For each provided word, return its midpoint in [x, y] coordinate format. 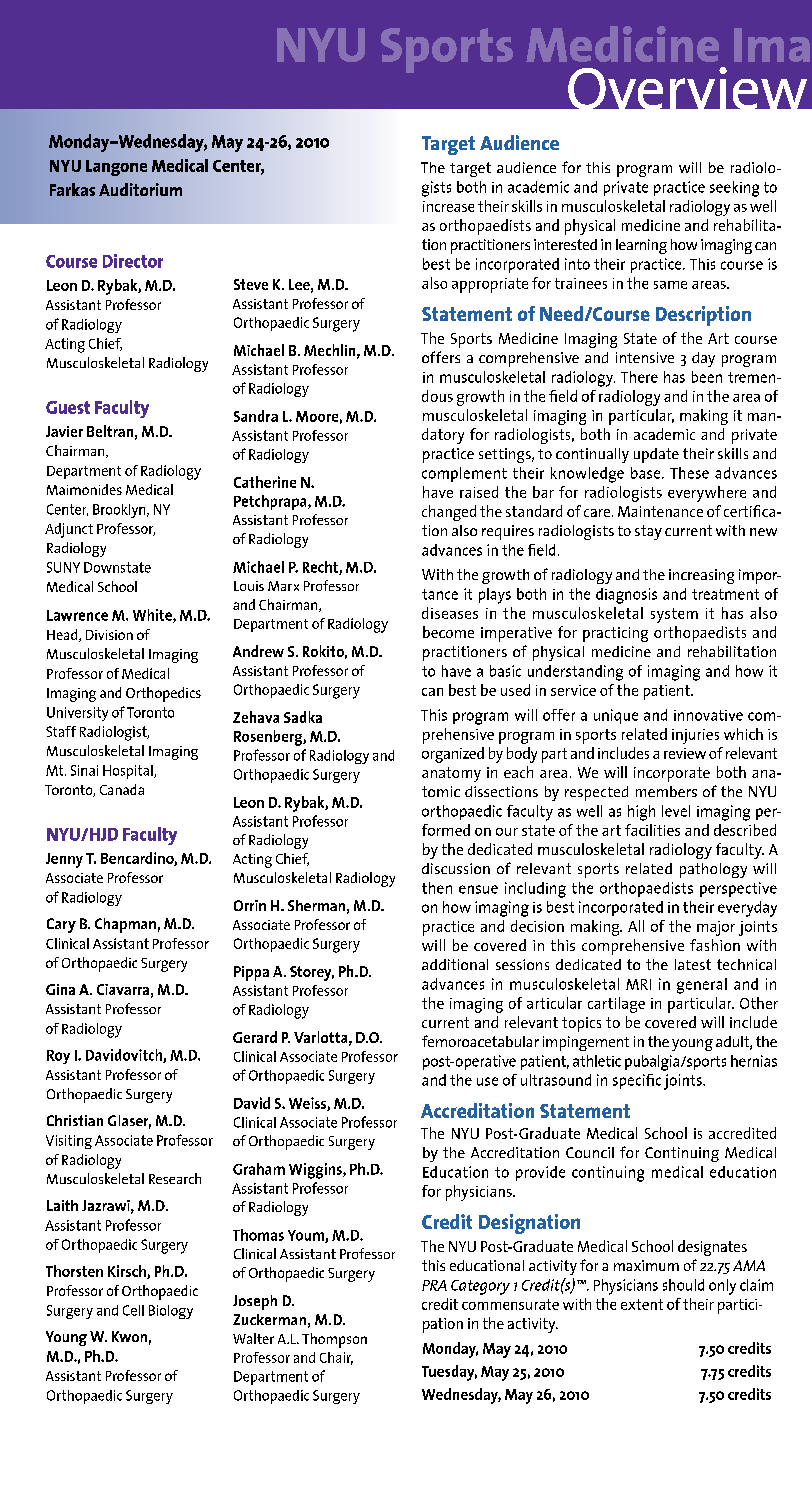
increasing [701, 576]
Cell [133, 1310]
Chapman [125, 925]
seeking [734, 189]
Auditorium [140, 189]
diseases [450, 613]
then [437, 888]
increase [448, 206]
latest [693, 964]
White [153, 616]
